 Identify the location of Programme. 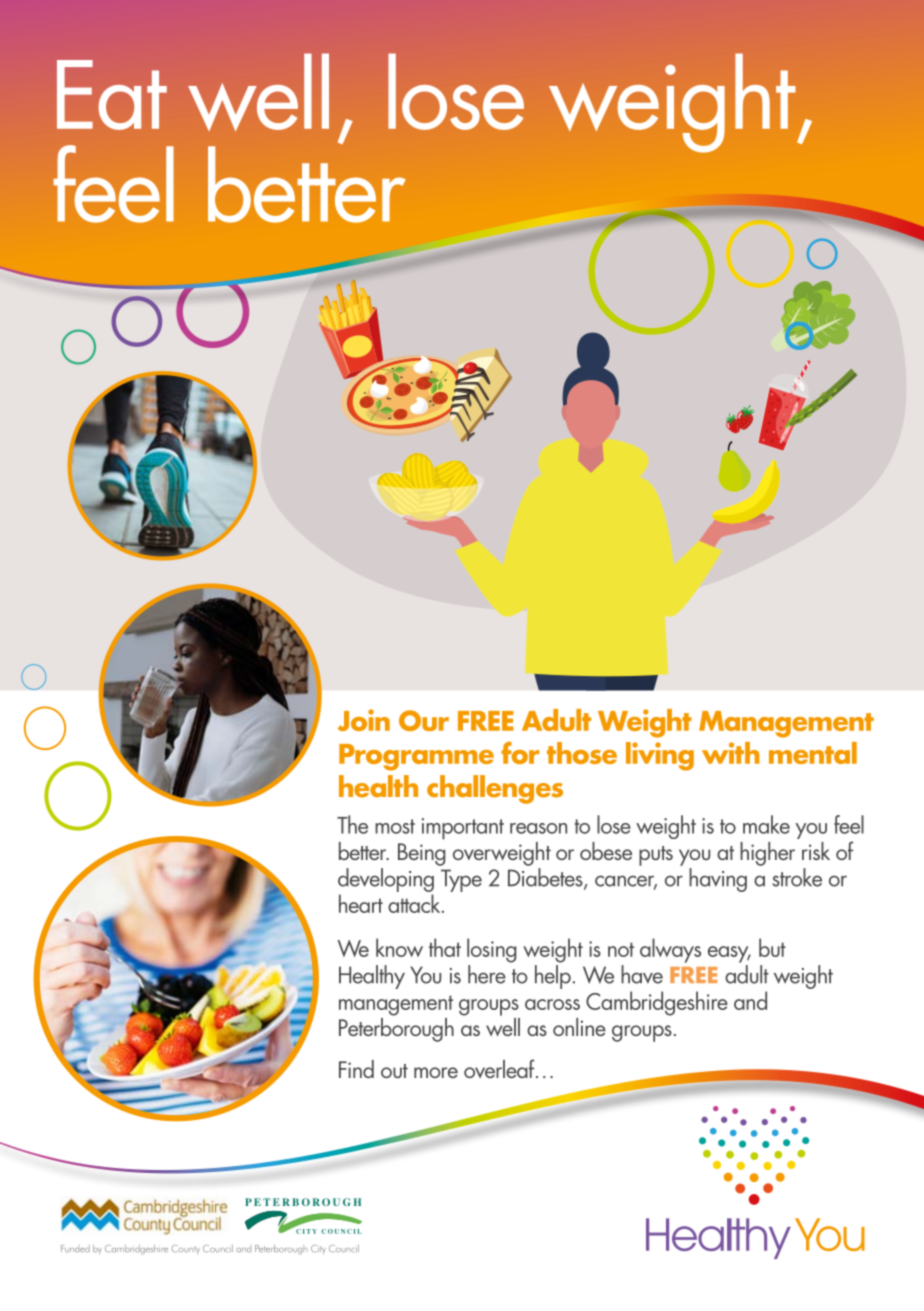
(416, 757).
